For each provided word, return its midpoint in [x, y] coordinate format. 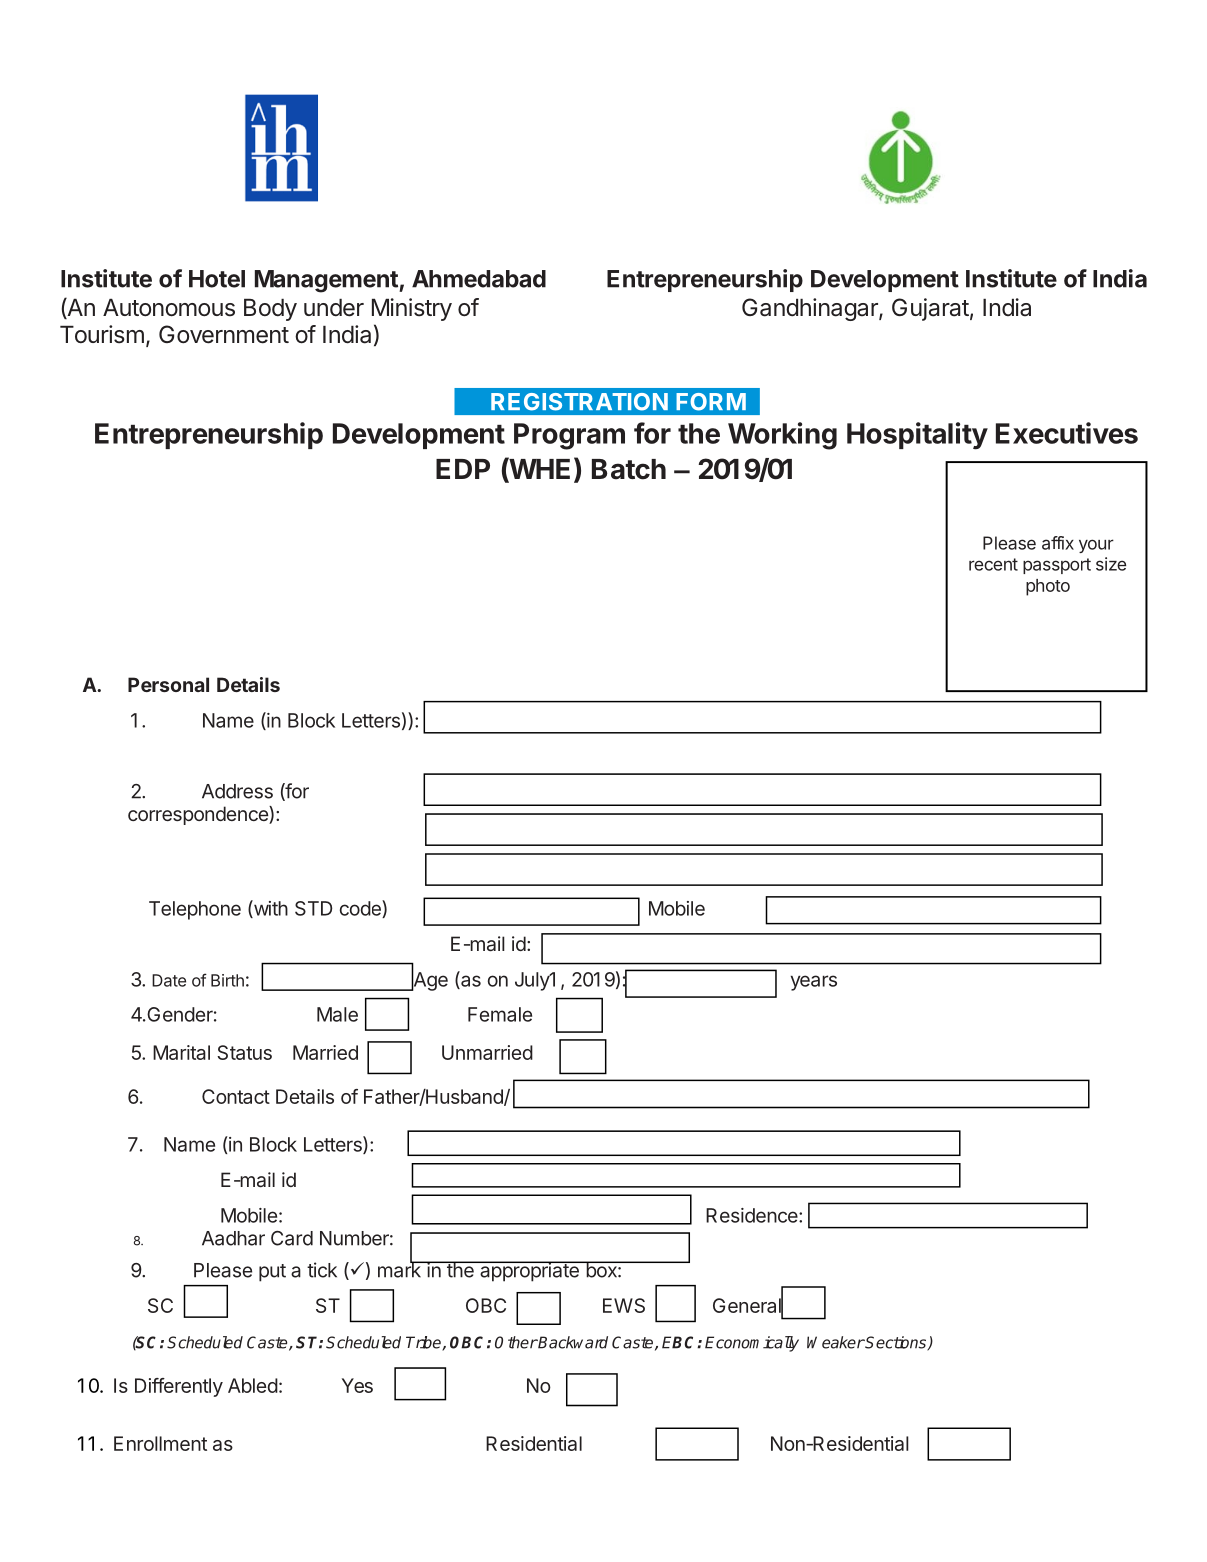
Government [224, 334]
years [814, 983]
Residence [753, 1215]
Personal [168, 684]
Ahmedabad [479, 279]
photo [1048, 587]
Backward [572, 1342]
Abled [253, 1385]
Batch [629, 469]
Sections [896, 1343]
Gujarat [930, 309]
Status [244, 1052]
